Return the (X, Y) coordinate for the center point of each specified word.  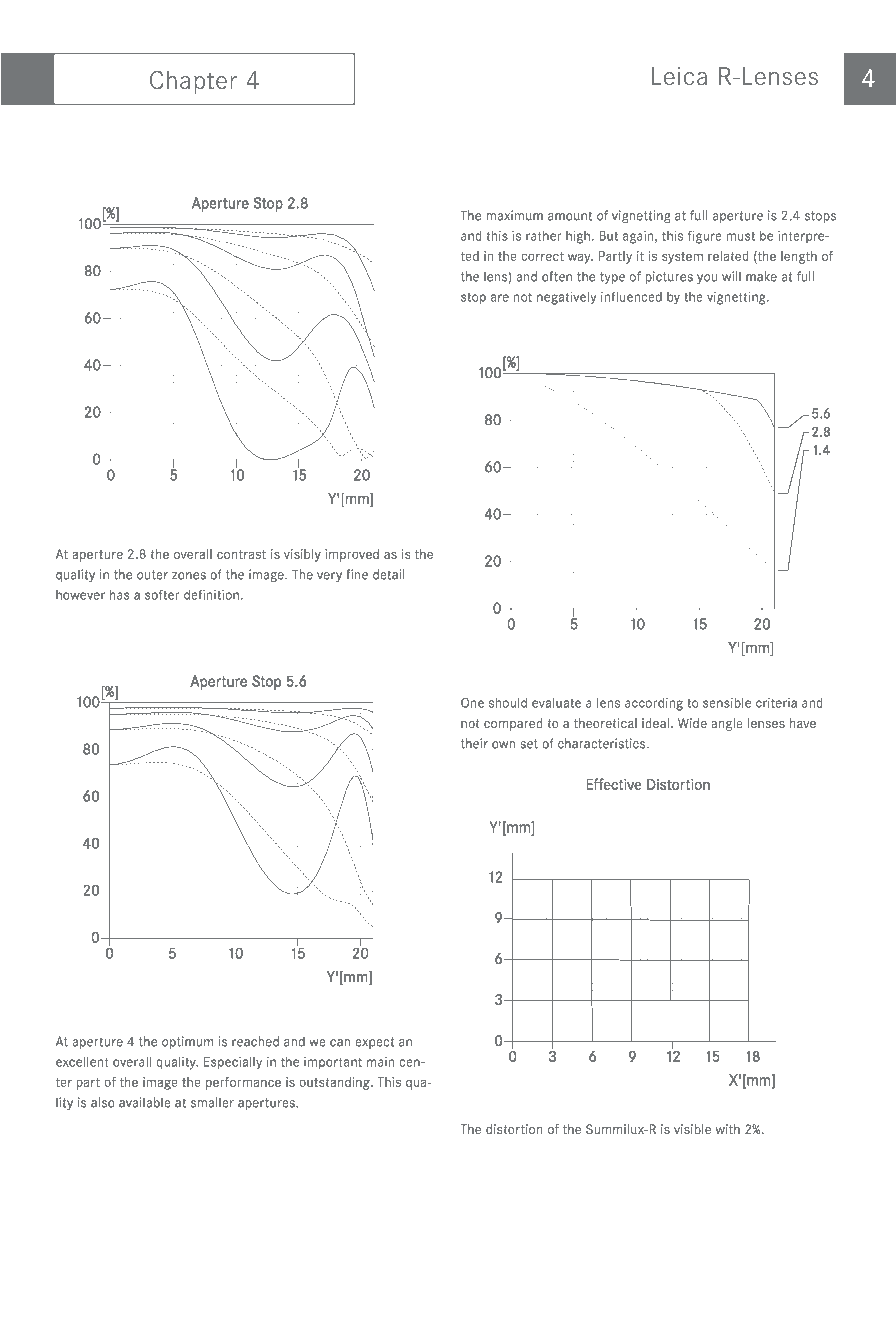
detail (389, 574)
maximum (514, 215)
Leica (679, 76)
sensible (727, 703)
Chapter (193, 82)
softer (162, 594)
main (381, 1062)
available (145, 1102)
